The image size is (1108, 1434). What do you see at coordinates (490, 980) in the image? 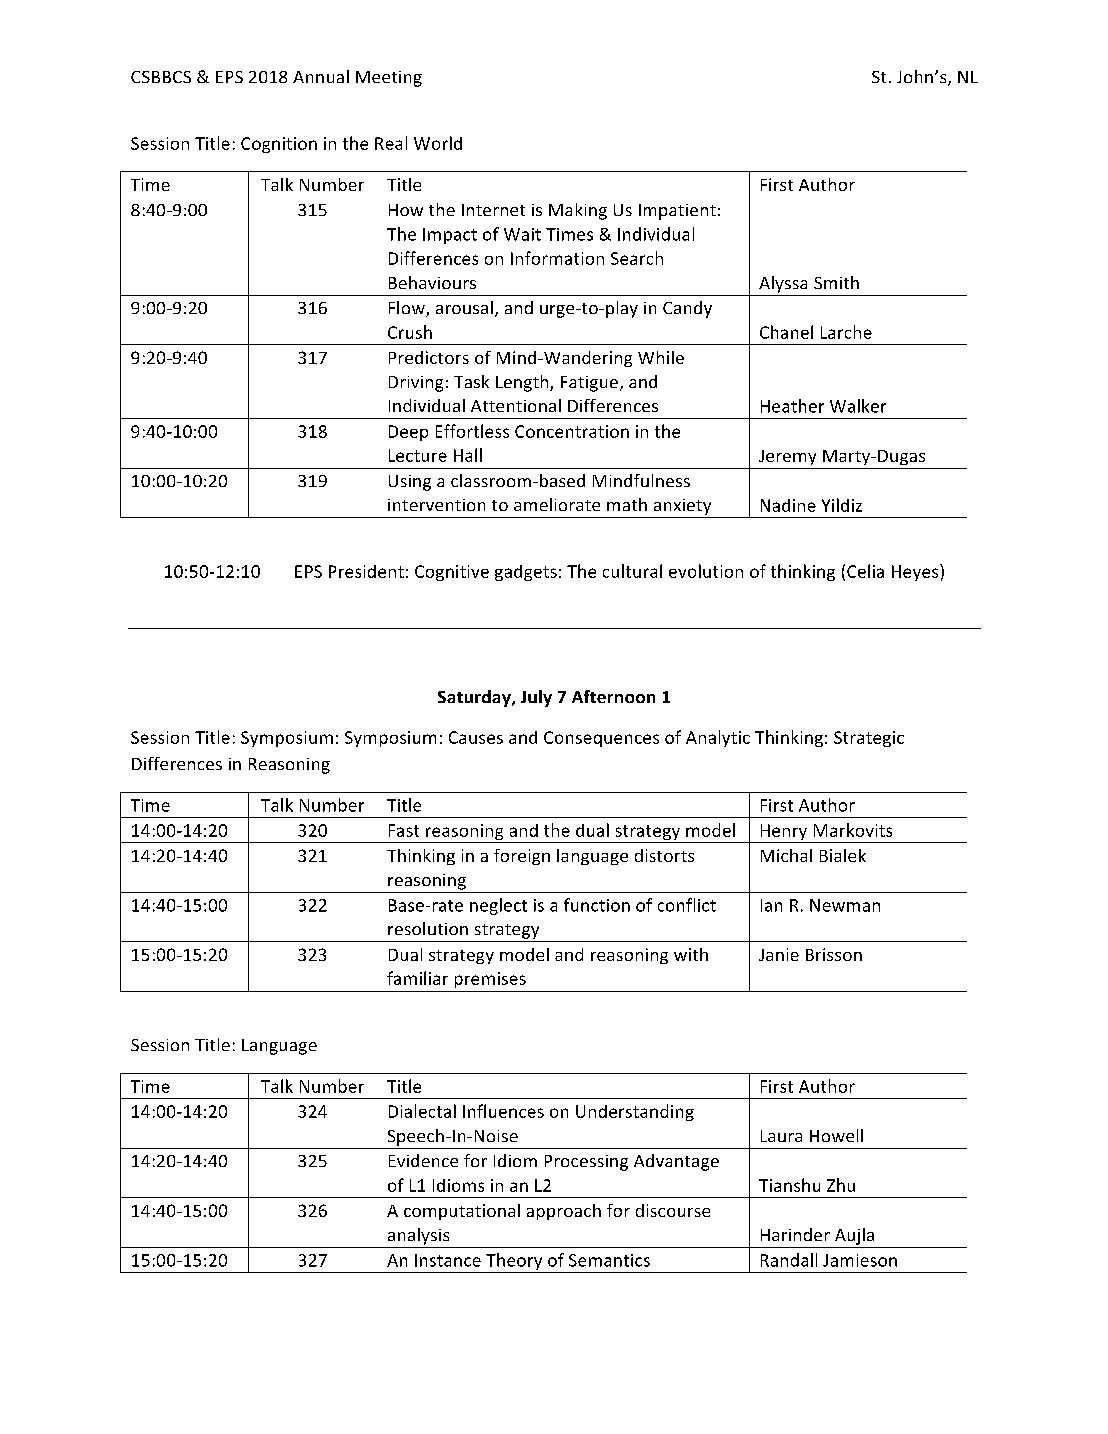
I see `premises` at bounding box center [490, 980].
